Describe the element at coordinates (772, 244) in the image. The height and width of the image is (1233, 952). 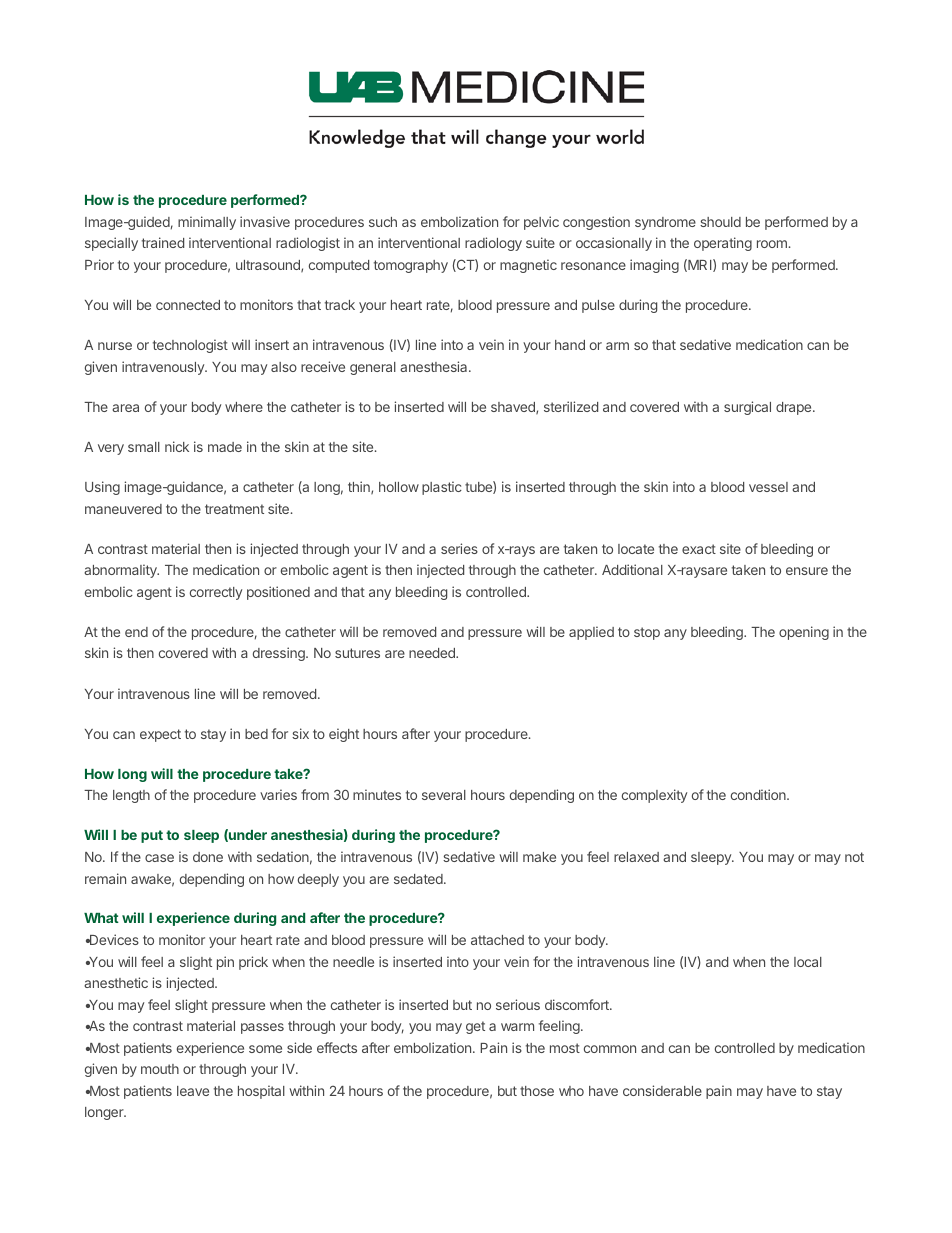
I see `room` at that location.
